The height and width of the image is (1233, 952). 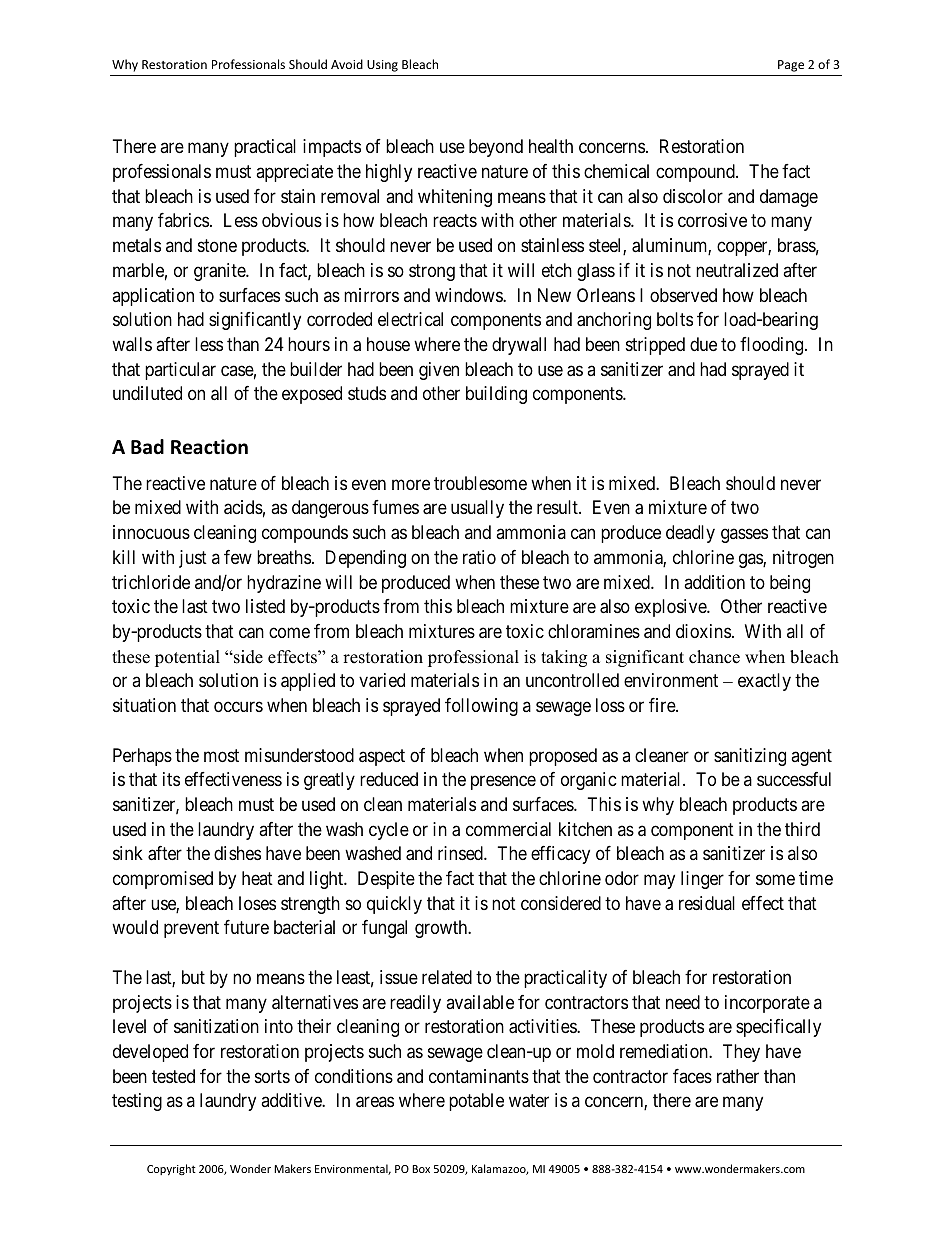 I want to click on rinsed, so click(x=461, y=853).
